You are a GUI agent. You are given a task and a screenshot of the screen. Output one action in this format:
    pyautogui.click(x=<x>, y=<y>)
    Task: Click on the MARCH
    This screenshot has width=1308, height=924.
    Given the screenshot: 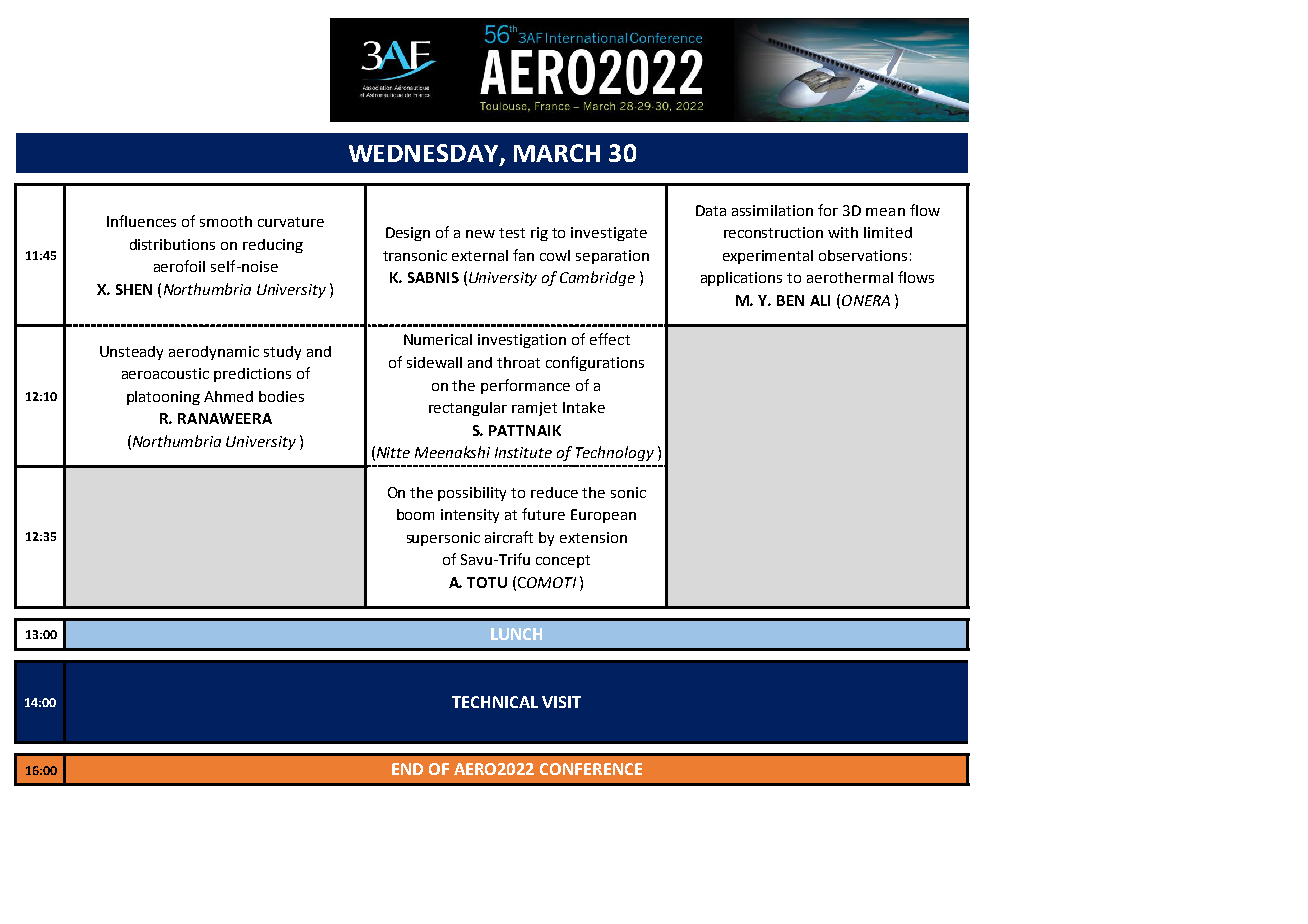 What is the action you would take?
    pyautogui.click(x=557, y=153)
